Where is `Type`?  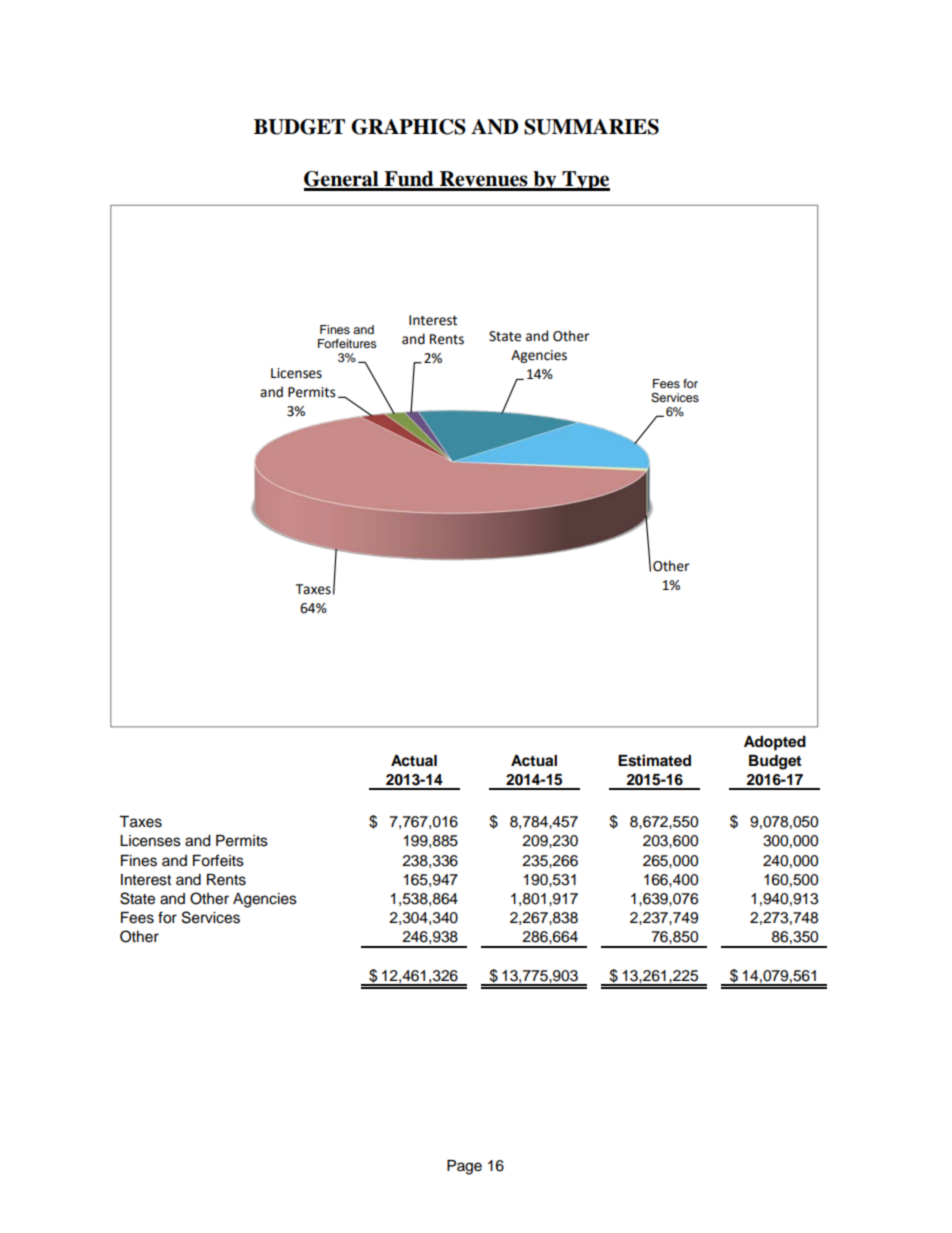 Type is located at coordinates (585, 181).
